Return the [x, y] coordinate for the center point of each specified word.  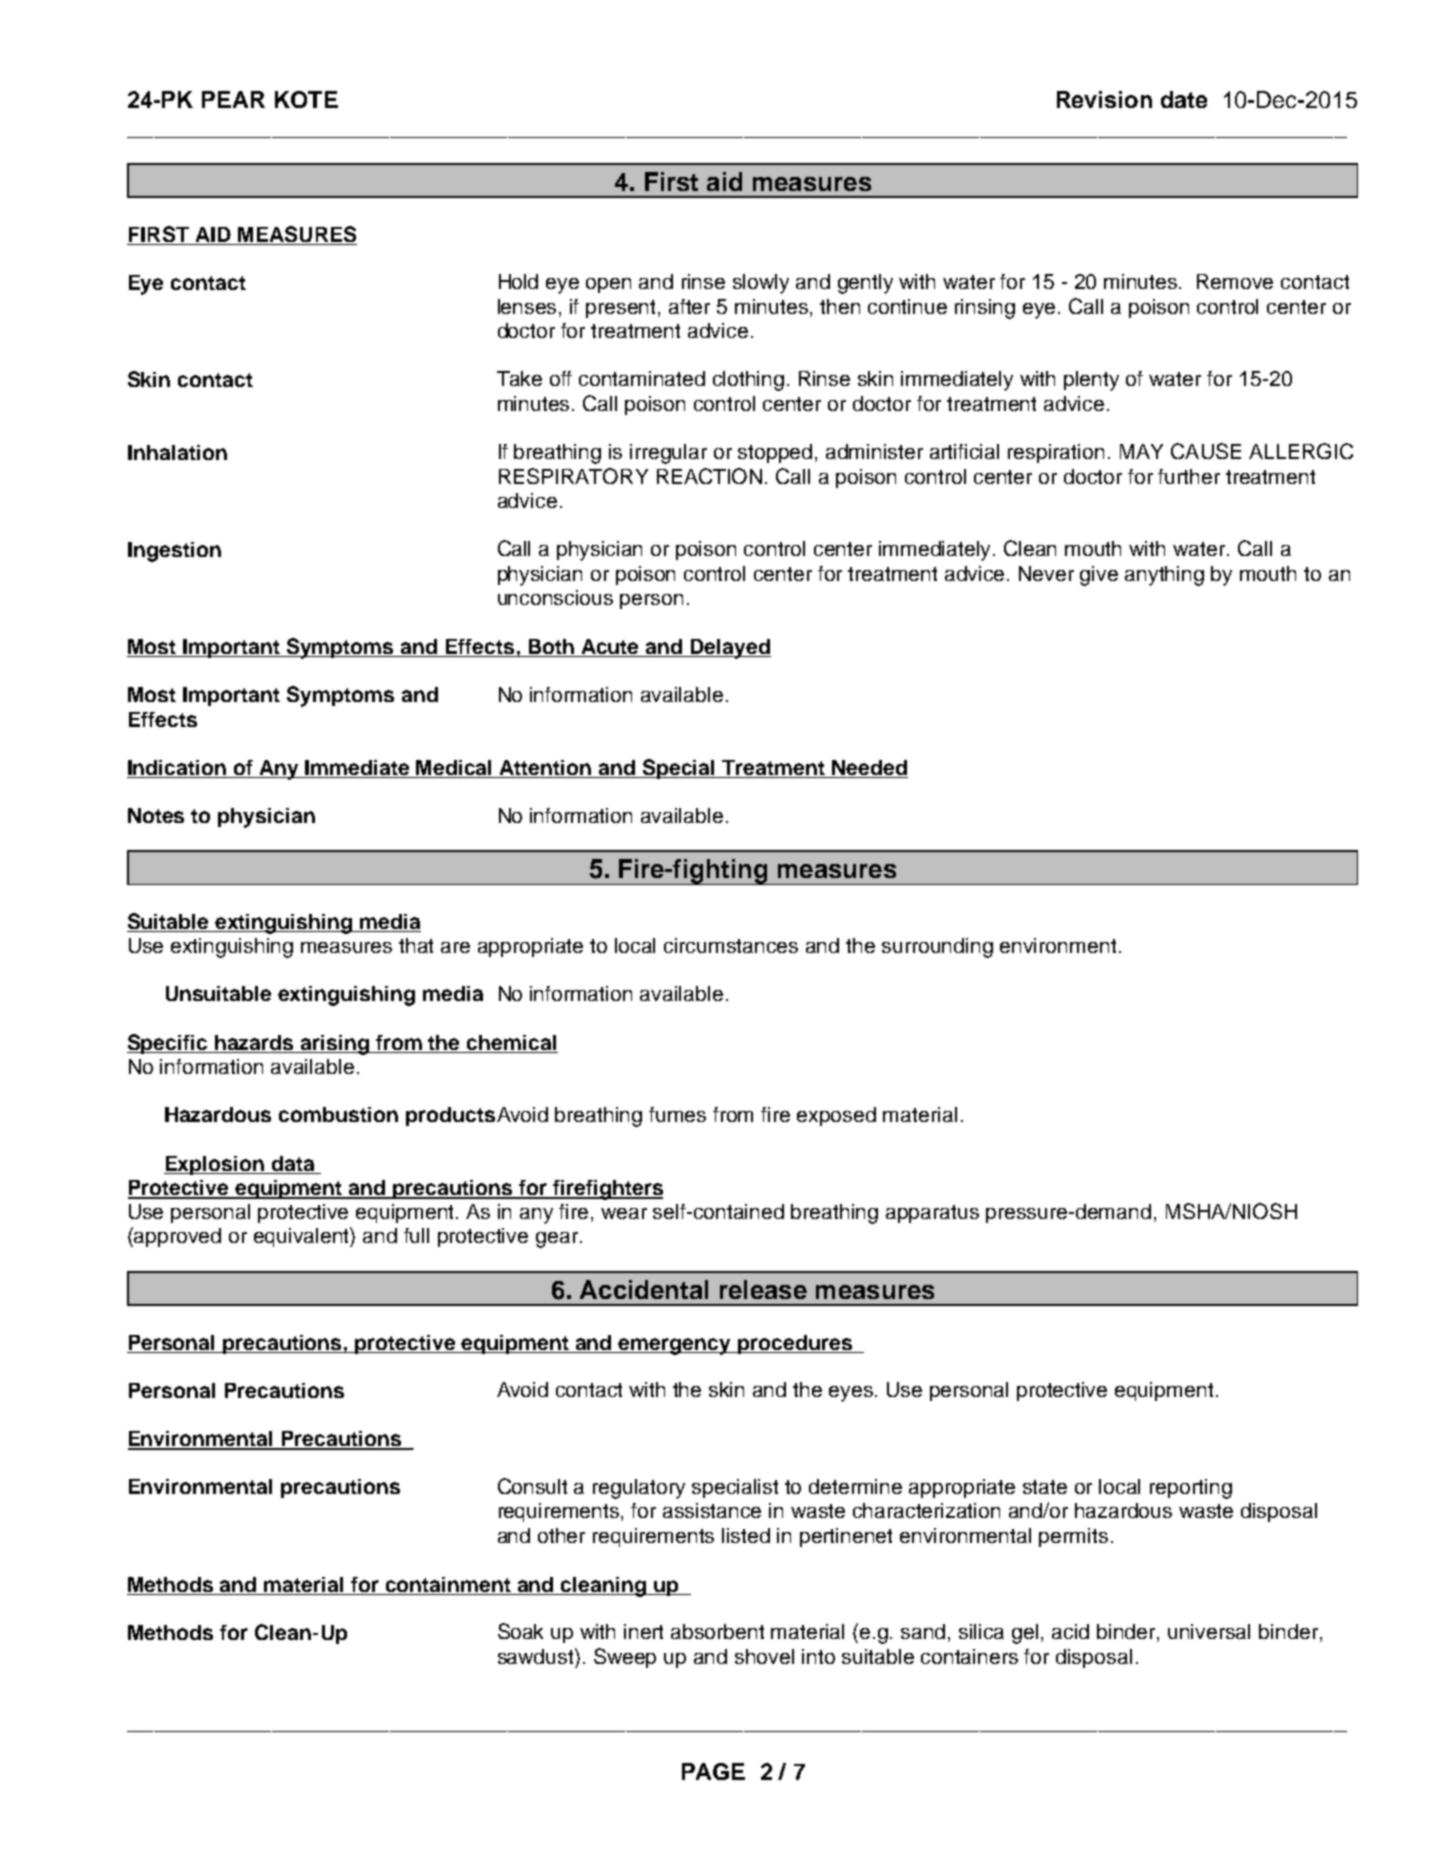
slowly [761, 284]
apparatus [932, 1214]
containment [448, 1584]
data [293, 1163]
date [1184, 99]
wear [624, 1213]
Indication [178, 769]
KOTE [306, 99]
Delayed [730, 649]
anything [1164, 576]
